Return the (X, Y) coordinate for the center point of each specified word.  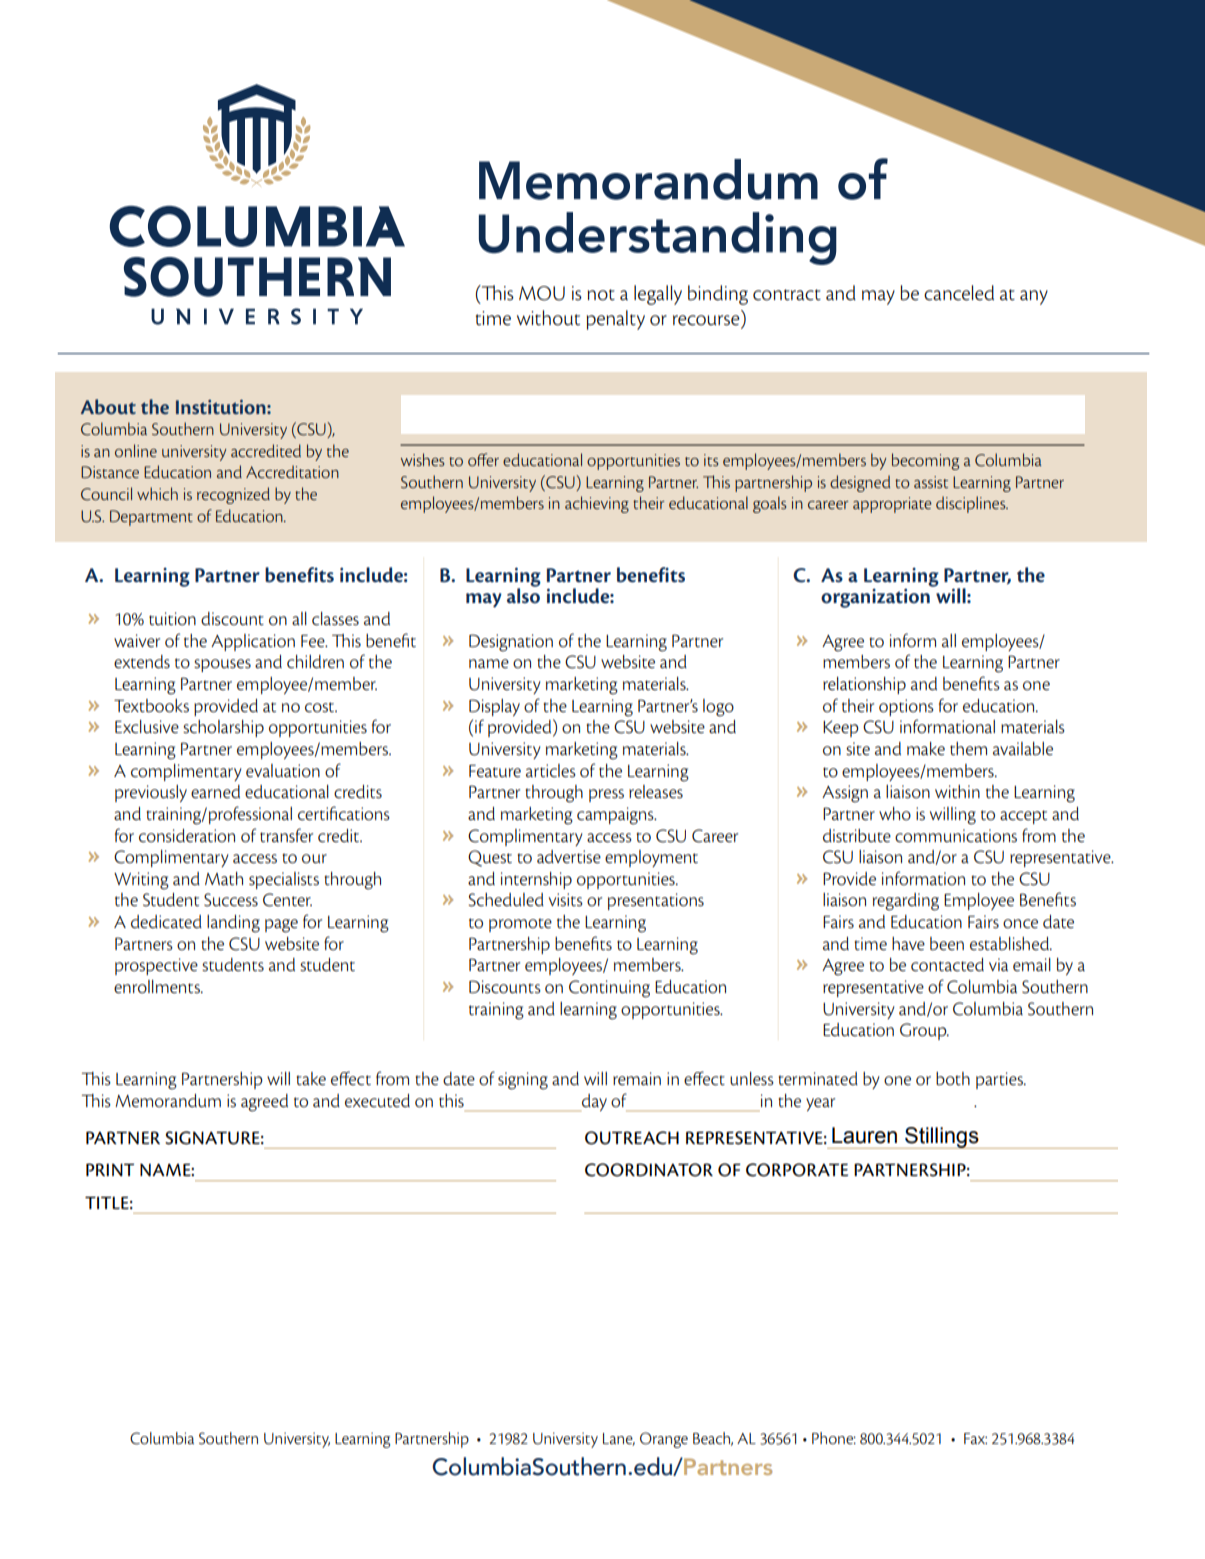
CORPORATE (797, 1170)
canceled (959, 293)
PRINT (110, 1169)
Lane (619, 1439)
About (108, 406)
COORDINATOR (649, 1170)
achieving (597, 504)
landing (233, 924)
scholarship (223, 728)
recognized (233, 495)
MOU (542, 293)
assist (931, 482)
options (906, 707)
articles (551, 771)
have (908, 944)
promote (520, 925)
